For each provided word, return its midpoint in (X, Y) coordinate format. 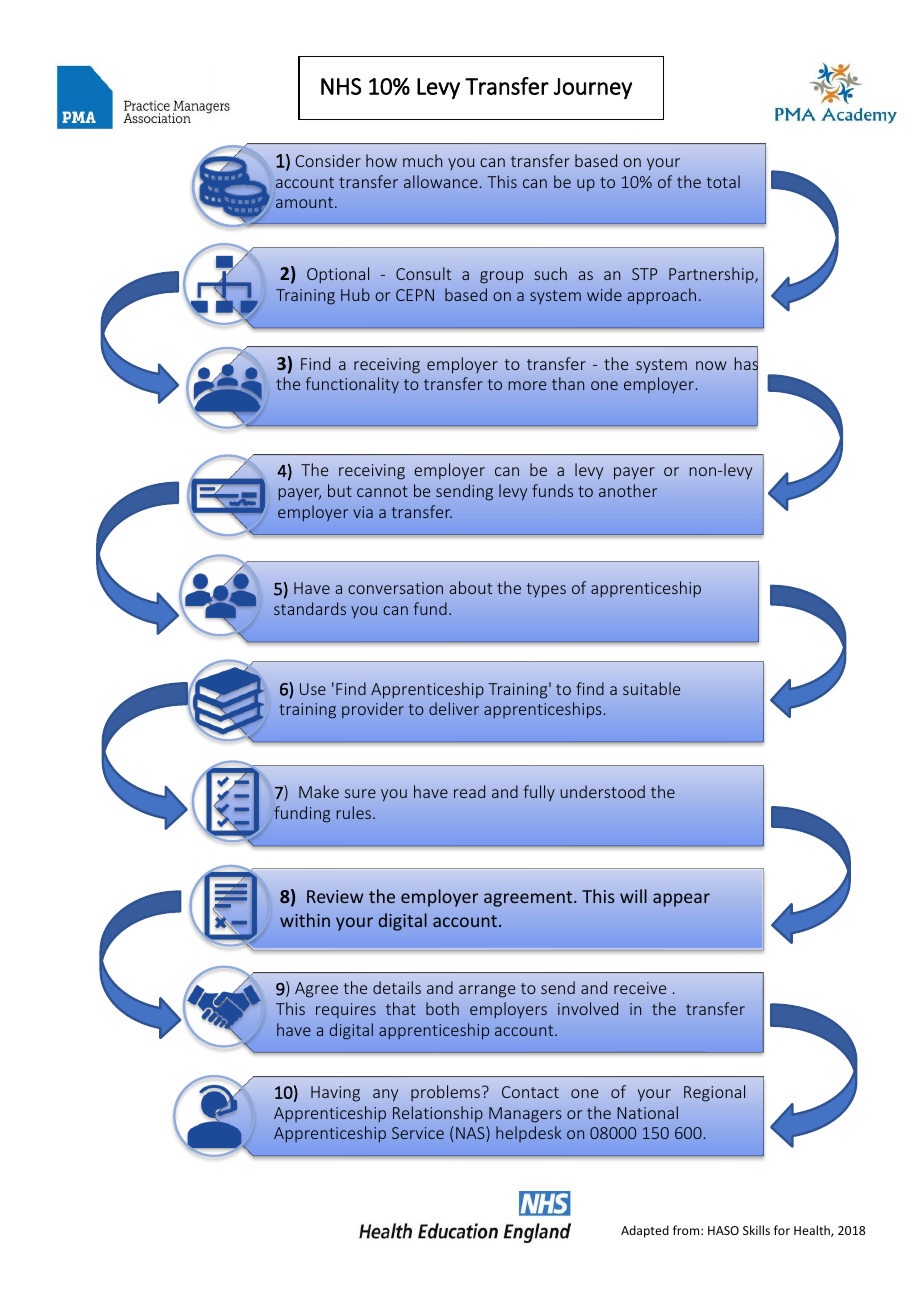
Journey (593, 88)
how (381, 160)
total (723, 181)
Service (418, 1133)
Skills (756, 1230)
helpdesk (529, 1134)
